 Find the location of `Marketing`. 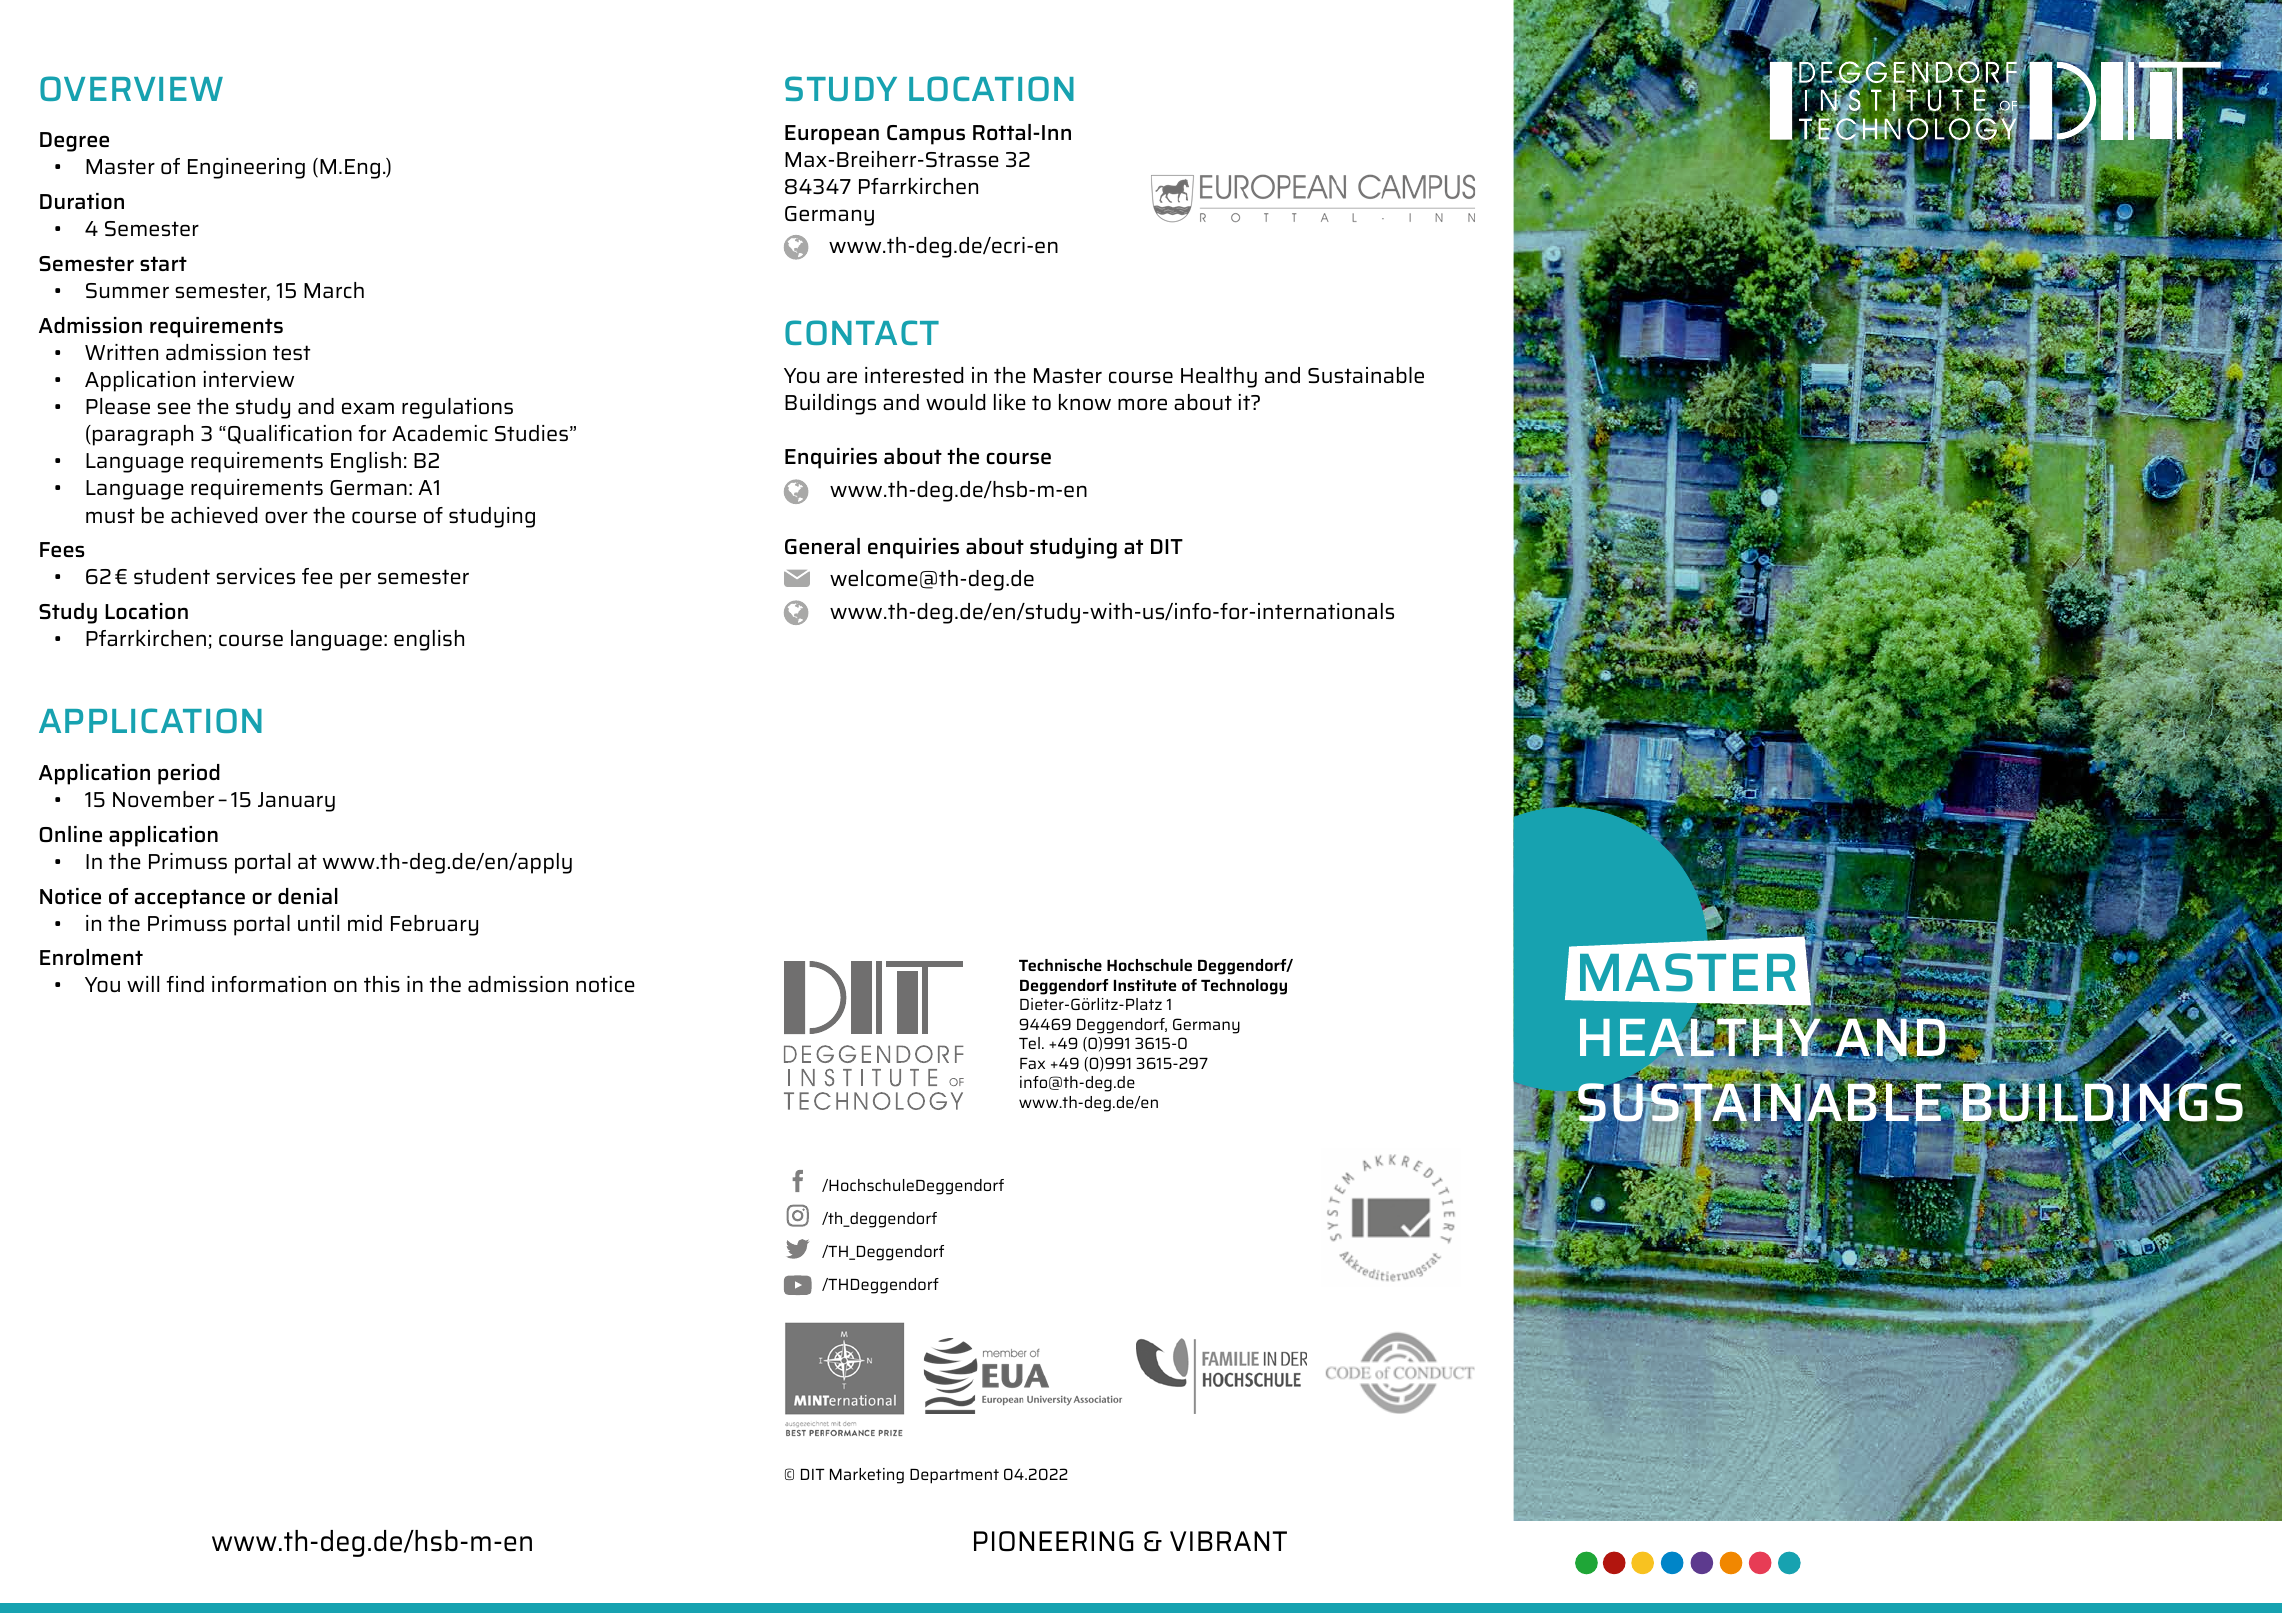

Marketing is located at coordinates (867, 1476).
